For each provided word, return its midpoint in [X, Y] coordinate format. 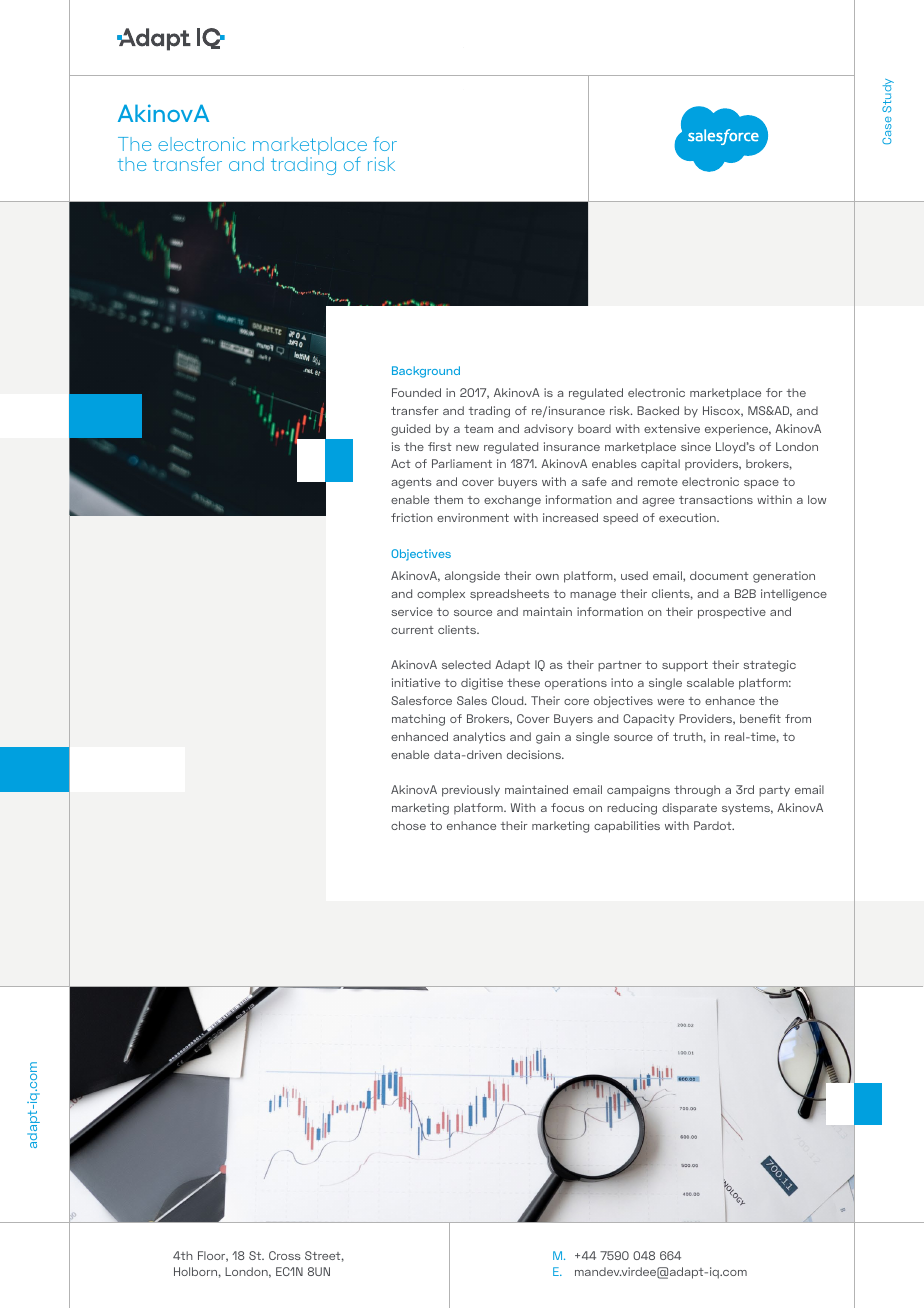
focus [567, 807]
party [774, 791]
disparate [689, 809]
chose [408, 825]
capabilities [627, 827]
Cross [285, 1255]
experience [738, 430]
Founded [416, 392]
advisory [548, 430]
